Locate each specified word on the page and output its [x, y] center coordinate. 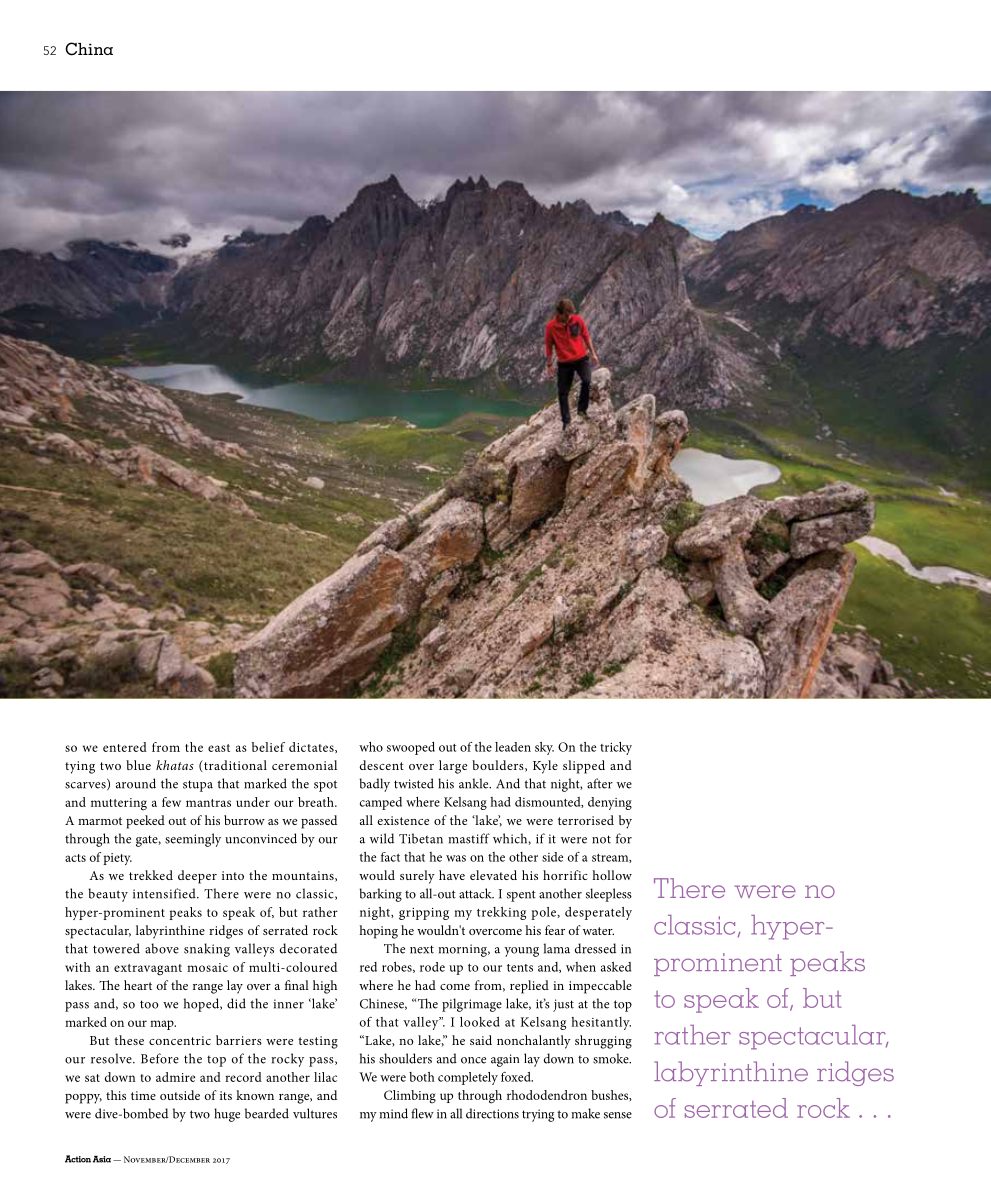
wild [382, 838]
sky [544, 748]
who [371, 747]
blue [138, 765]
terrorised [586, 820]
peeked [145, 822]
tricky [616, 748]
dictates [312, 747]
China [89, 49]
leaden [513, 747]
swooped [411, 748]
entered [125, 747]
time [143, 1095]
